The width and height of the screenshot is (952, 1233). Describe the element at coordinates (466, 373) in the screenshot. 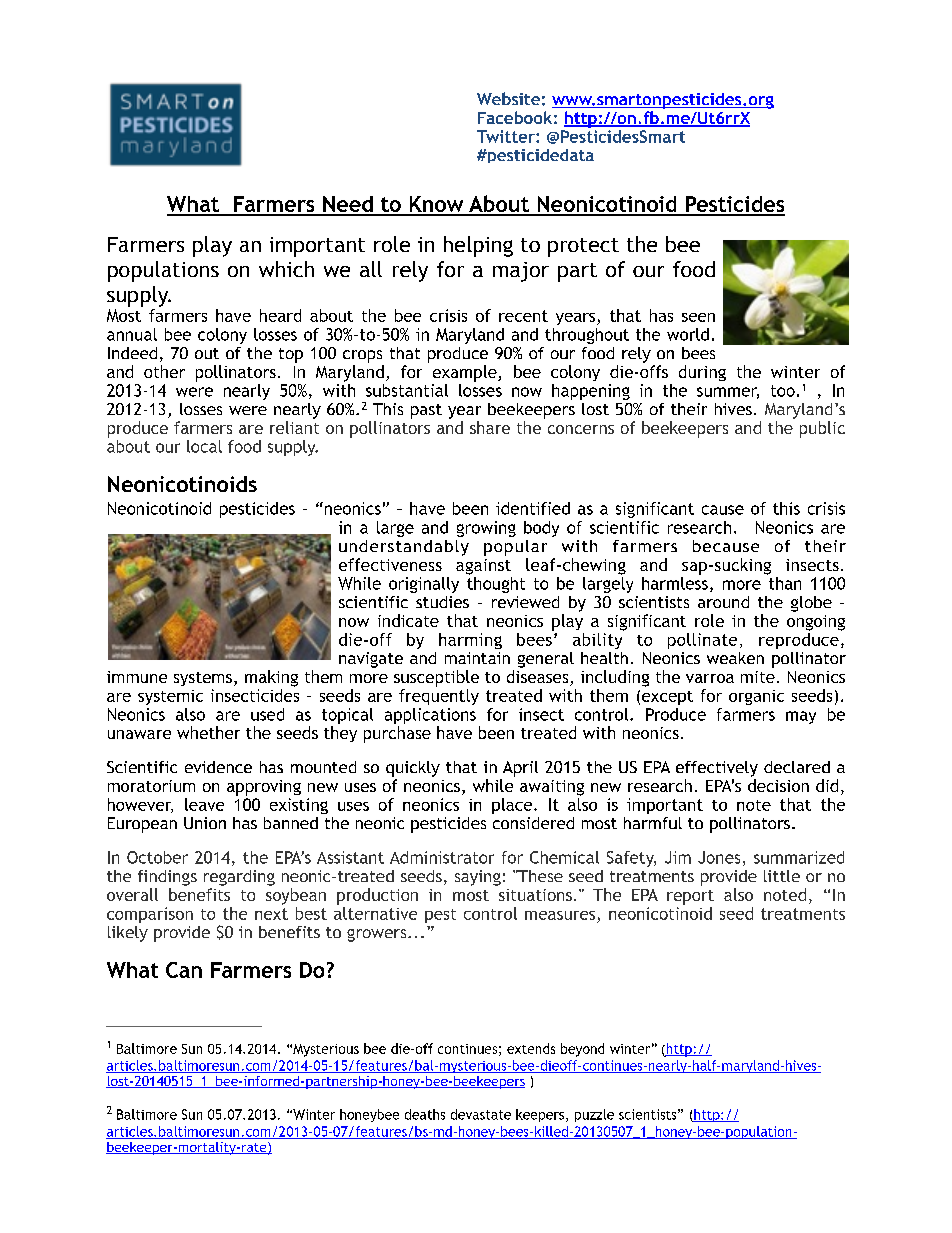

I see `example` at that location.
